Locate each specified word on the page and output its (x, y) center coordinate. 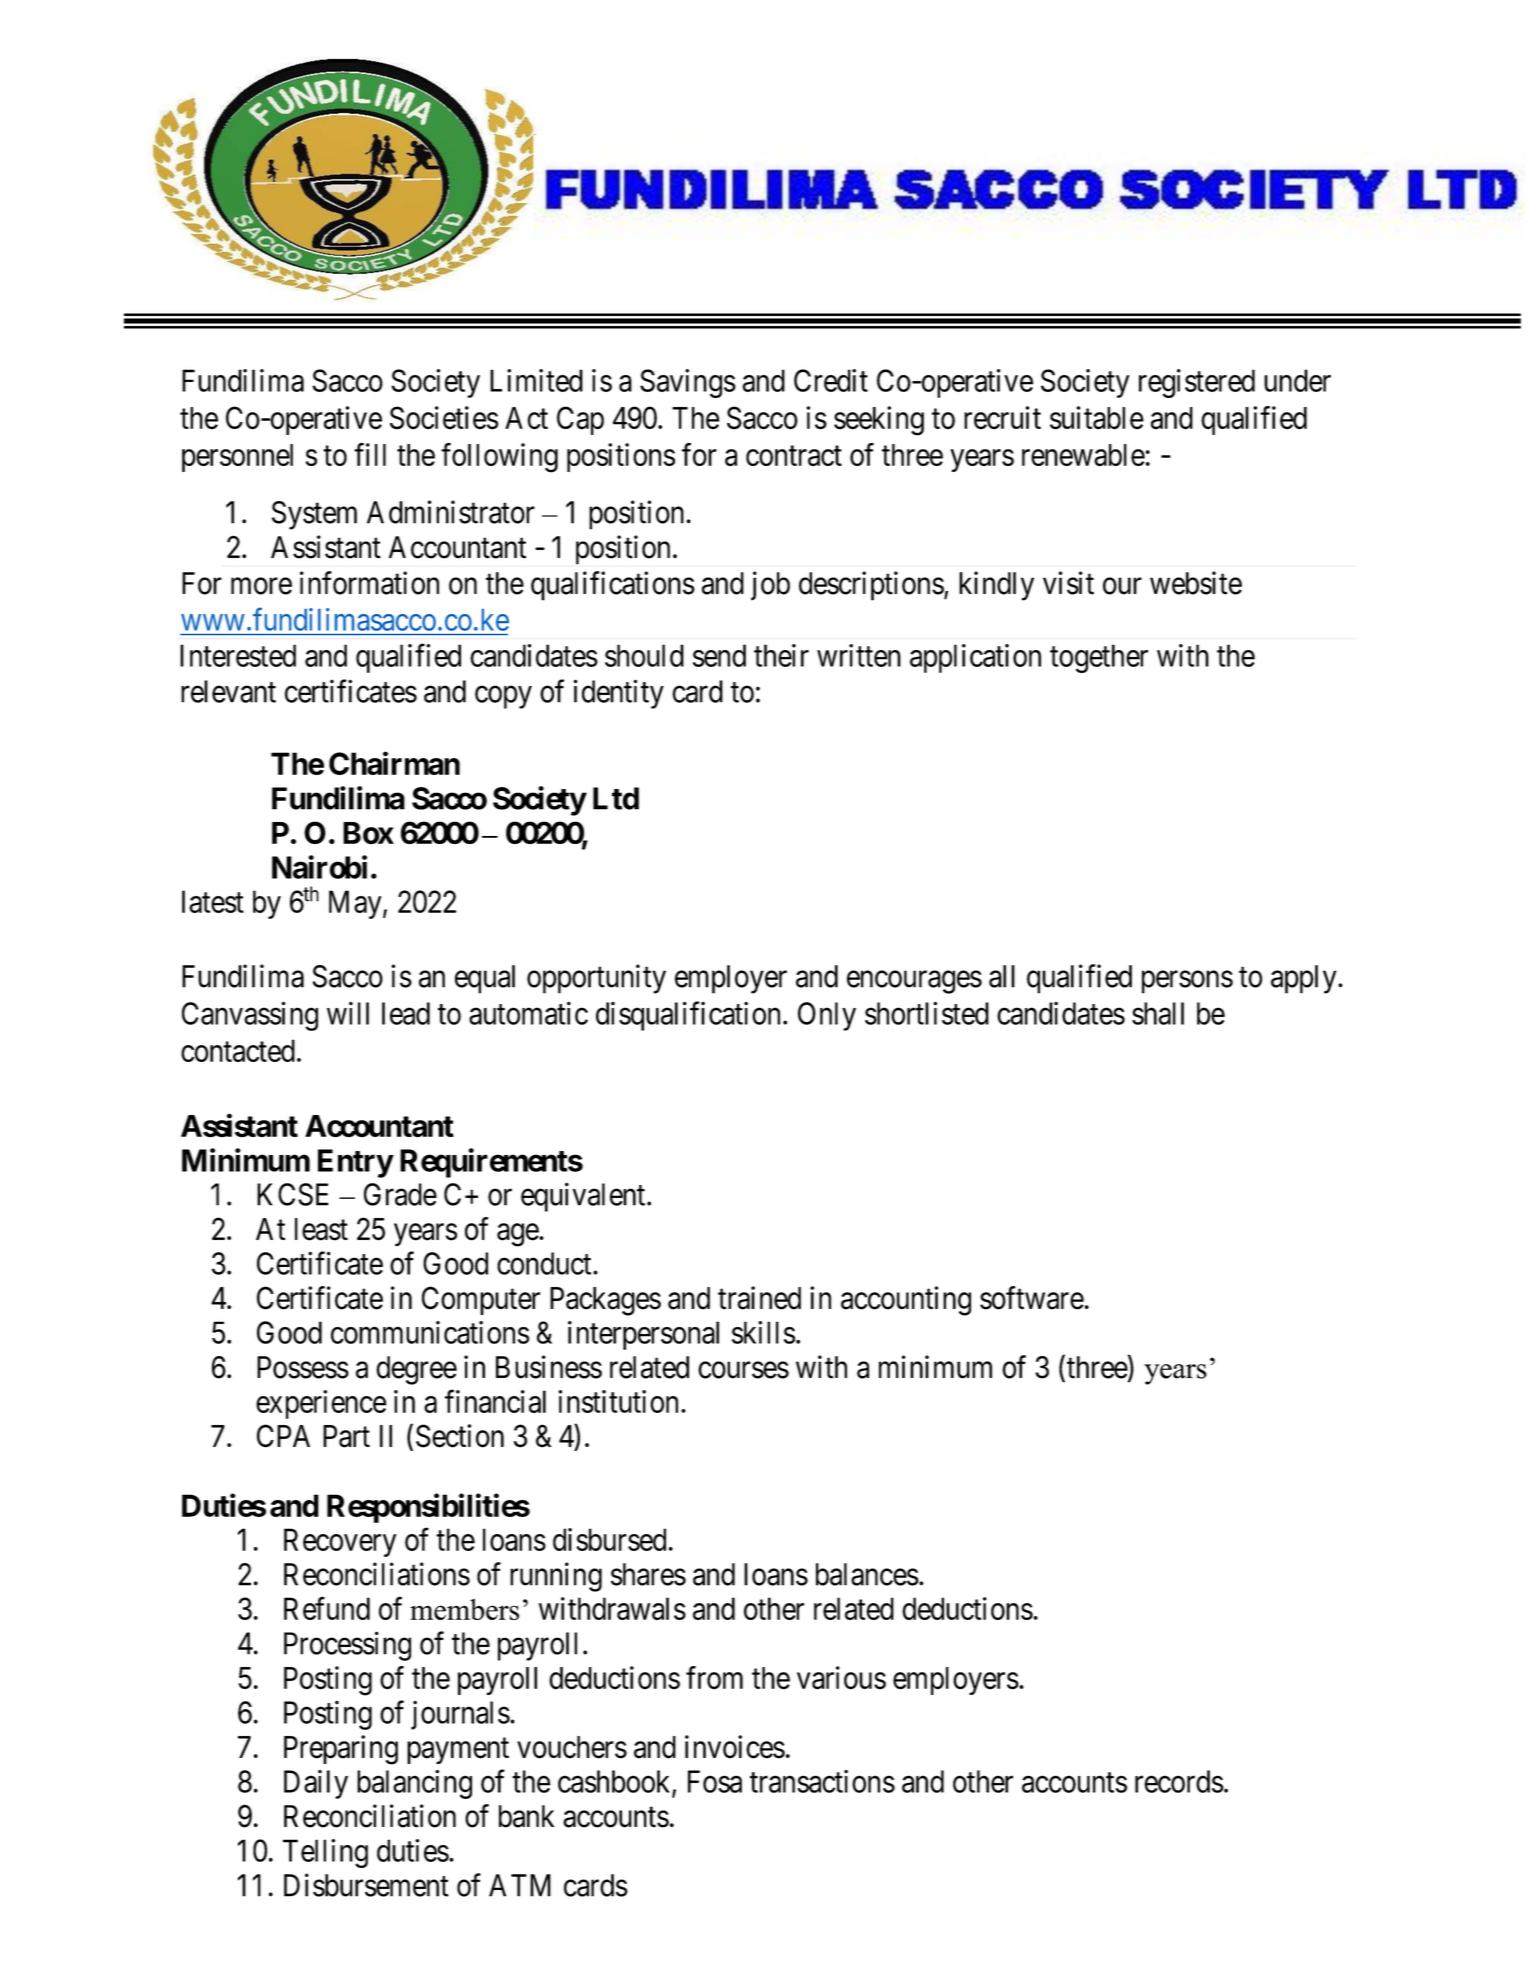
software (1032, 1298)
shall (1158, 1013)
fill (370, 454)
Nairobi (319, 867)
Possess (303, 1367)
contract (794, 456)
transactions (822, 1781)
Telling (325, 1853)
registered (1197, 383)
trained (759, 1298)
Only (827, 1016)
